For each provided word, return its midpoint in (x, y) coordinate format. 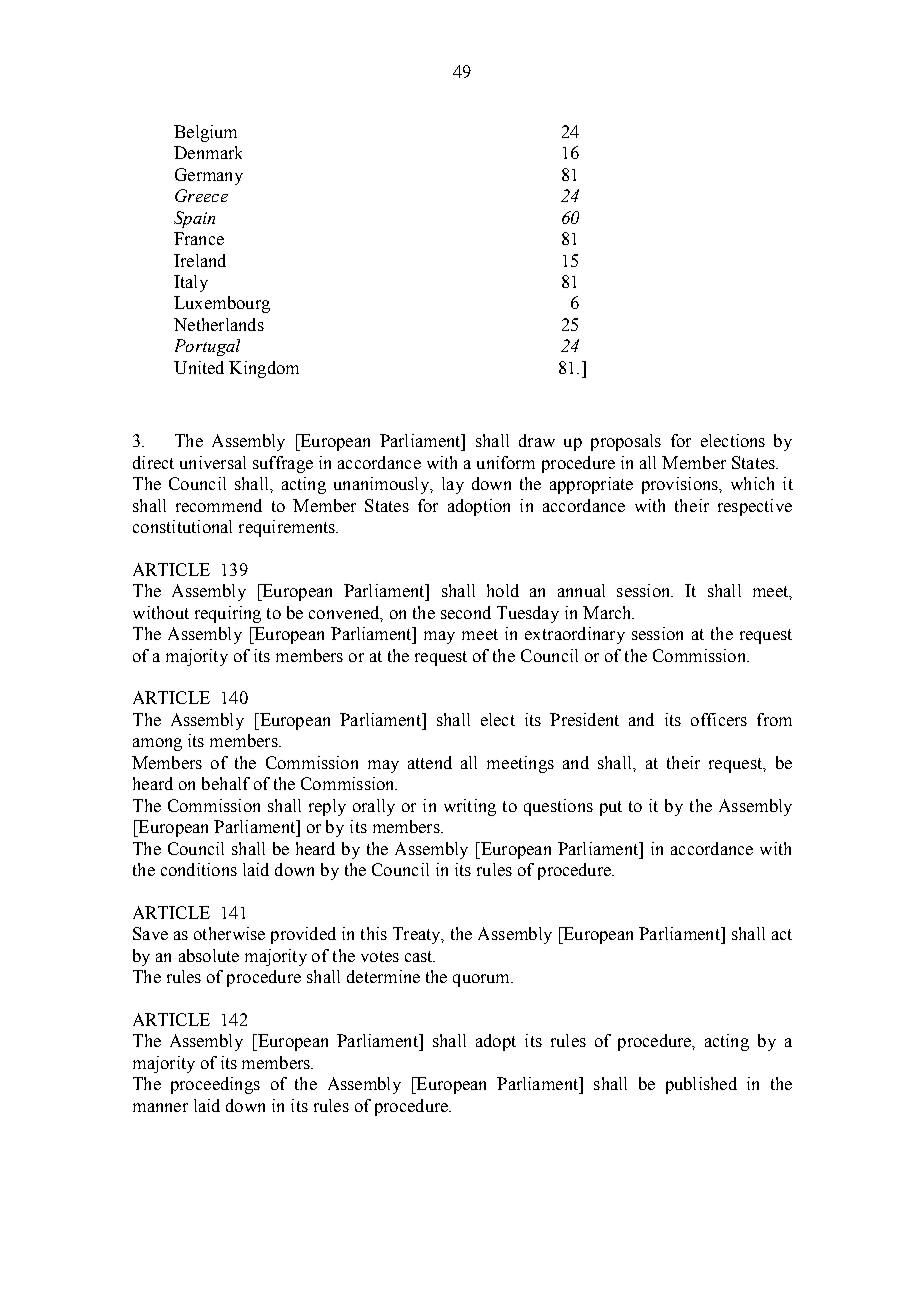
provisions (681, 485)
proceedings (215, 1085)
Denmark (208, 152)
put (611, 808)
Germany (209, 176)
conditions (199, 869)
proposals (626, 442)
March (608, 612)
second (466, 612)
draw (537, 440)
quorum (483, 980)
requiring (228, 614)
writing (470, 807)
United (199, 367)
